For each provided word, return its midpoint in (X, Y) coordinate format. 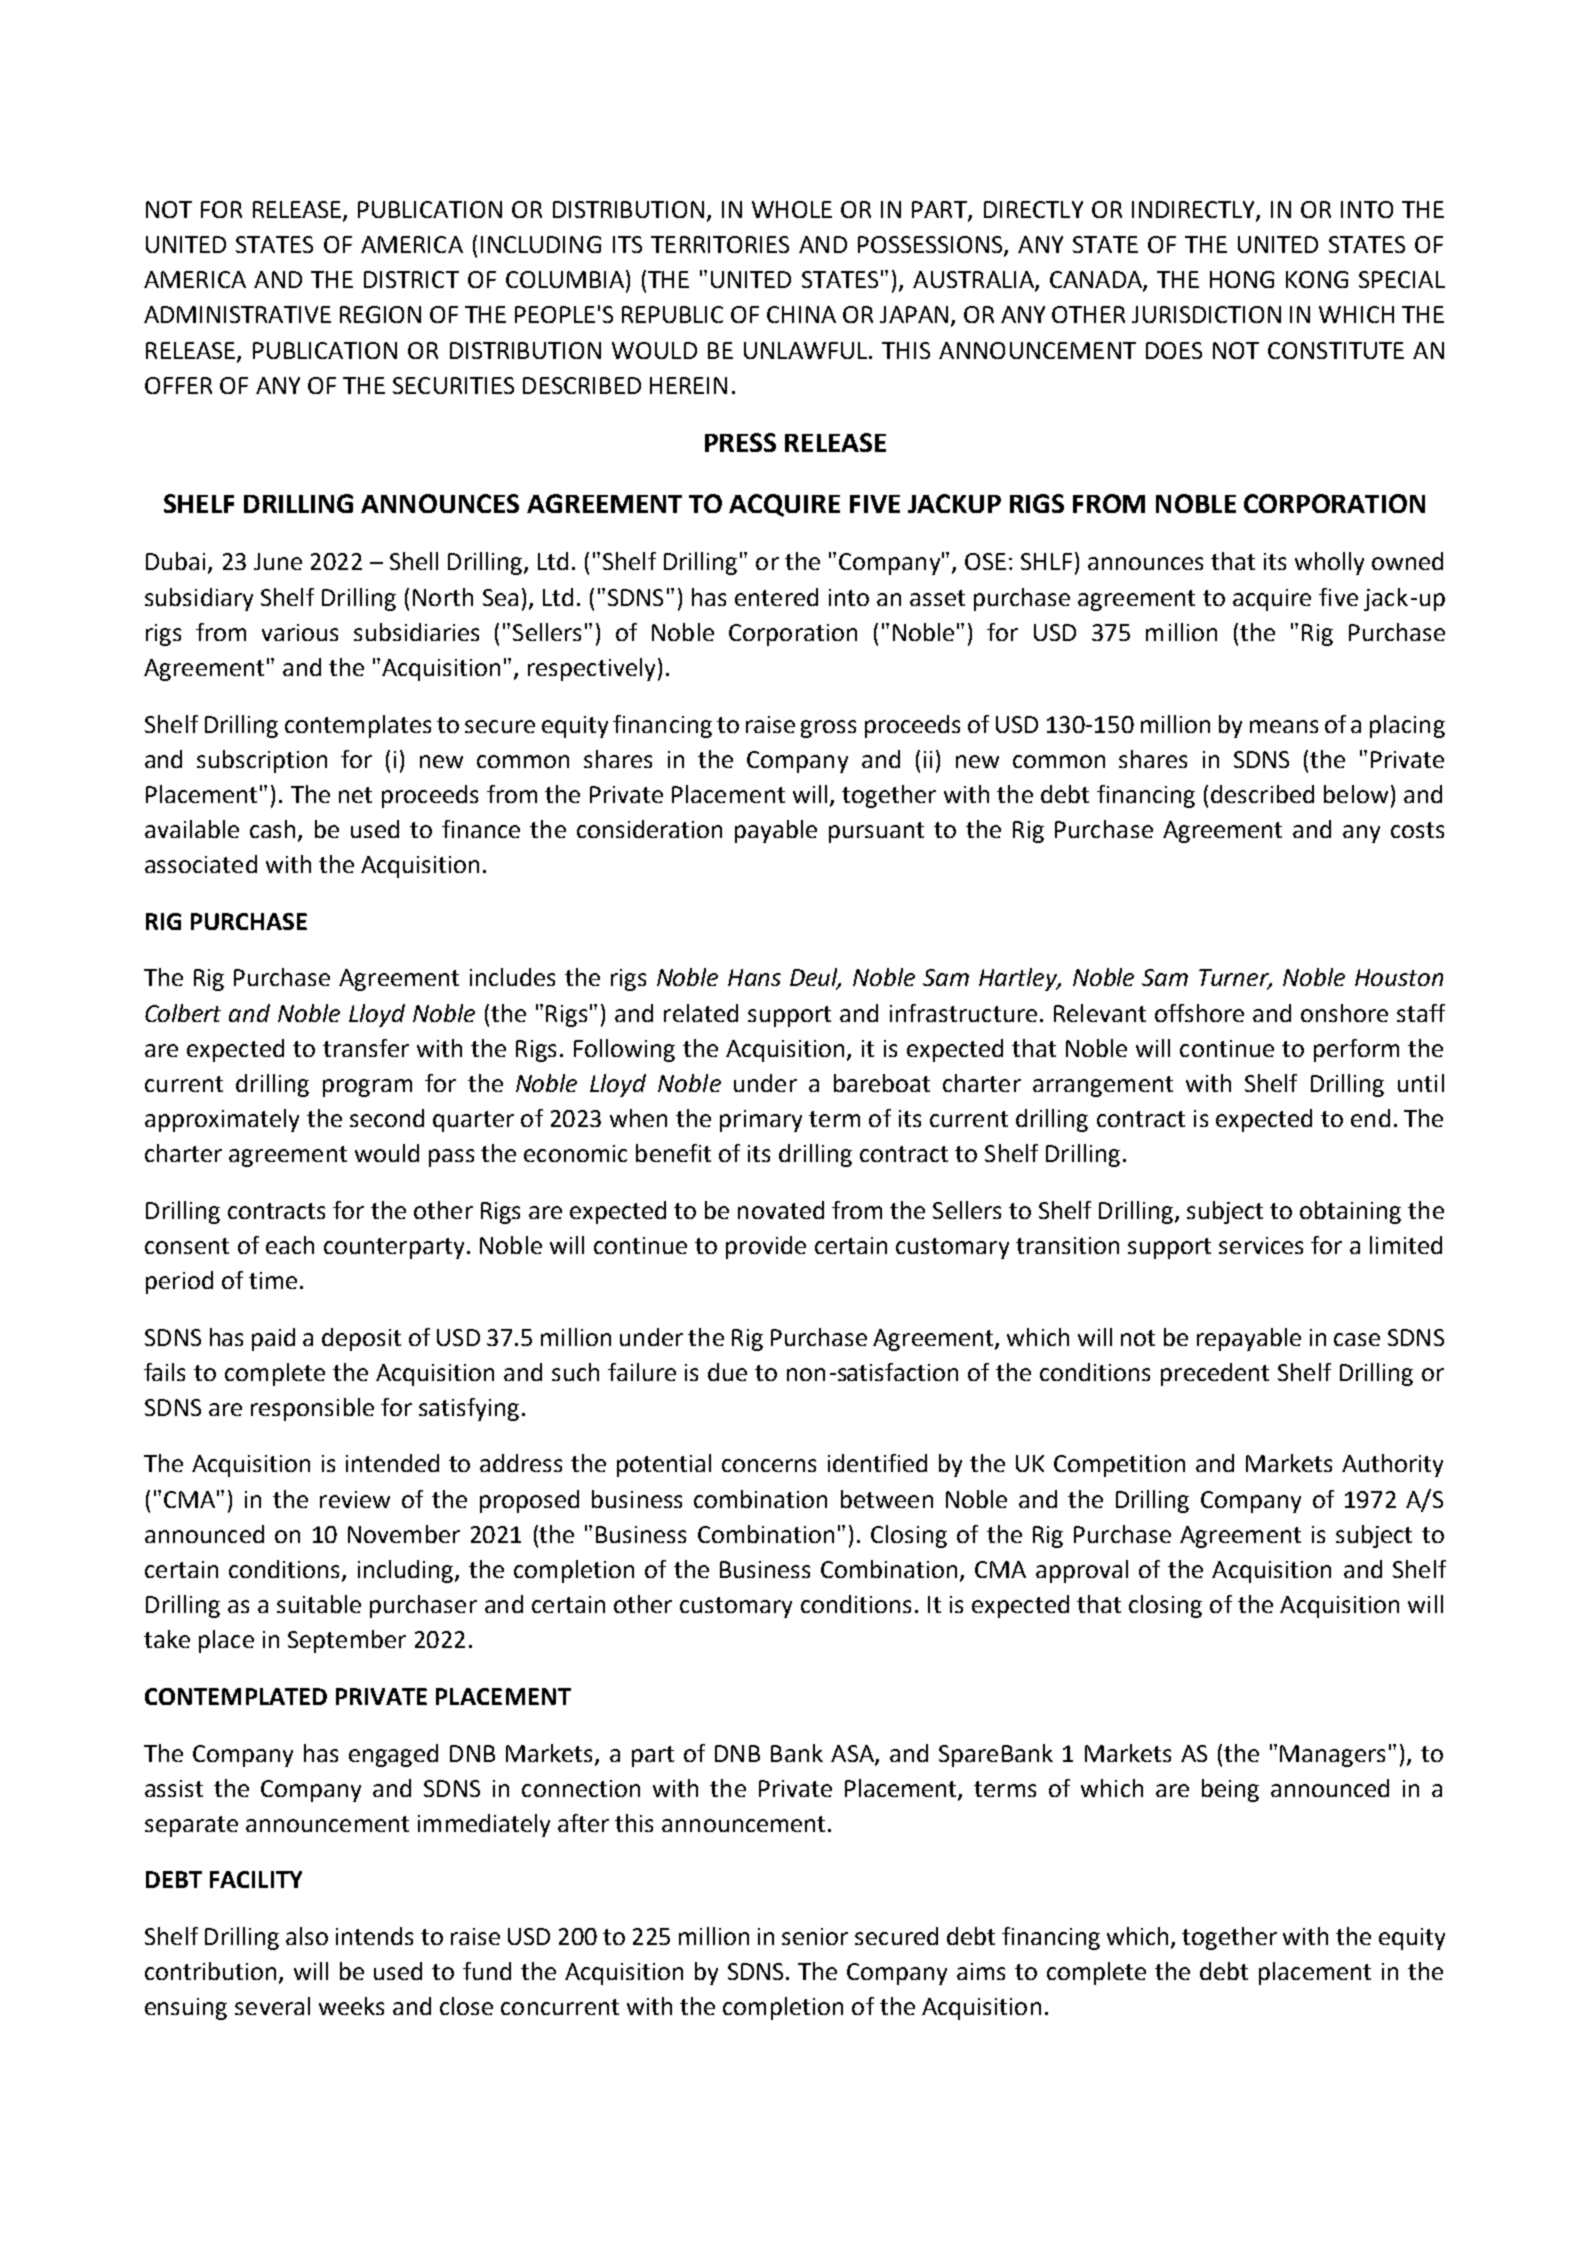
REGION (380, 314)
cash (272, 829)
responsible (312, 1409)
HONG (1242, 279)
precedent (1215, 1374)
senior (815, 1936)
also (307, 1936)
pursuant (876, 832)
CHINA (801, 314)
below (1356, 794)
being (1230, 1790)
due (727, 1372)
